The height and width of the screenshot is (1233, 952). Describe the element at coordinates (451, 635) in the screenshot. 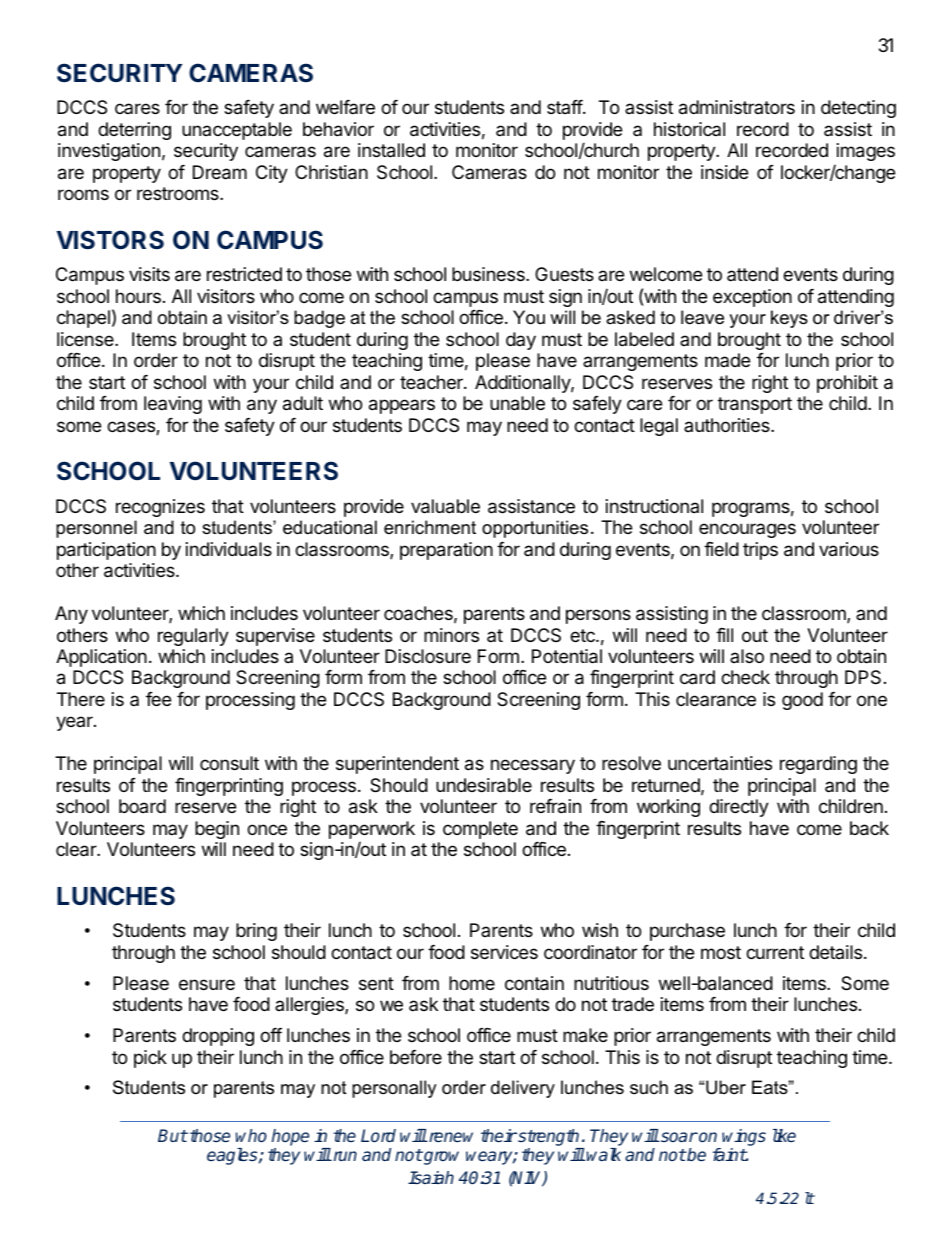

I see `minors` at that location.
